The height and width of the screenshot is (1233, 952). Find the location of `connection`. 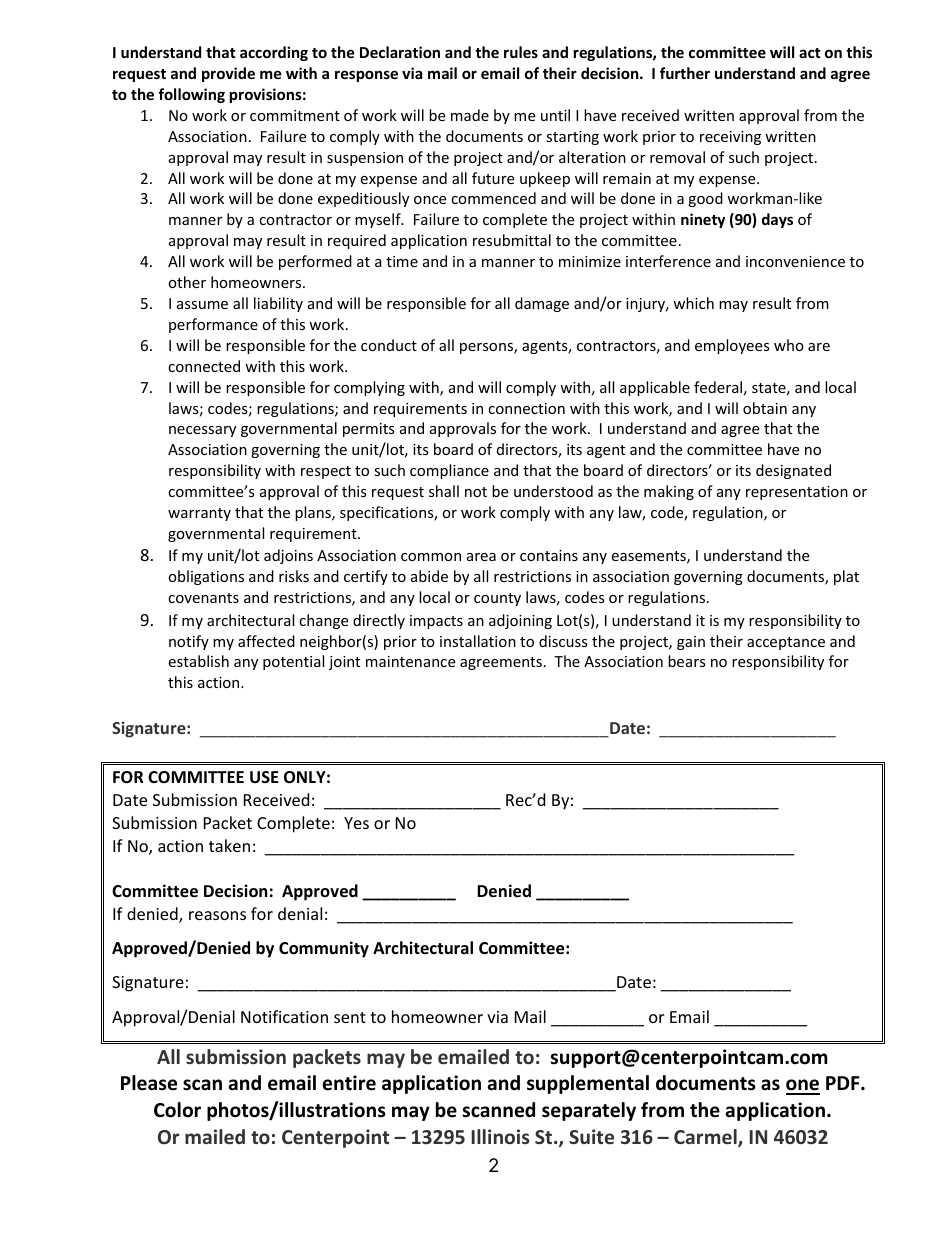

connection is located at coordinates (526, 408).
